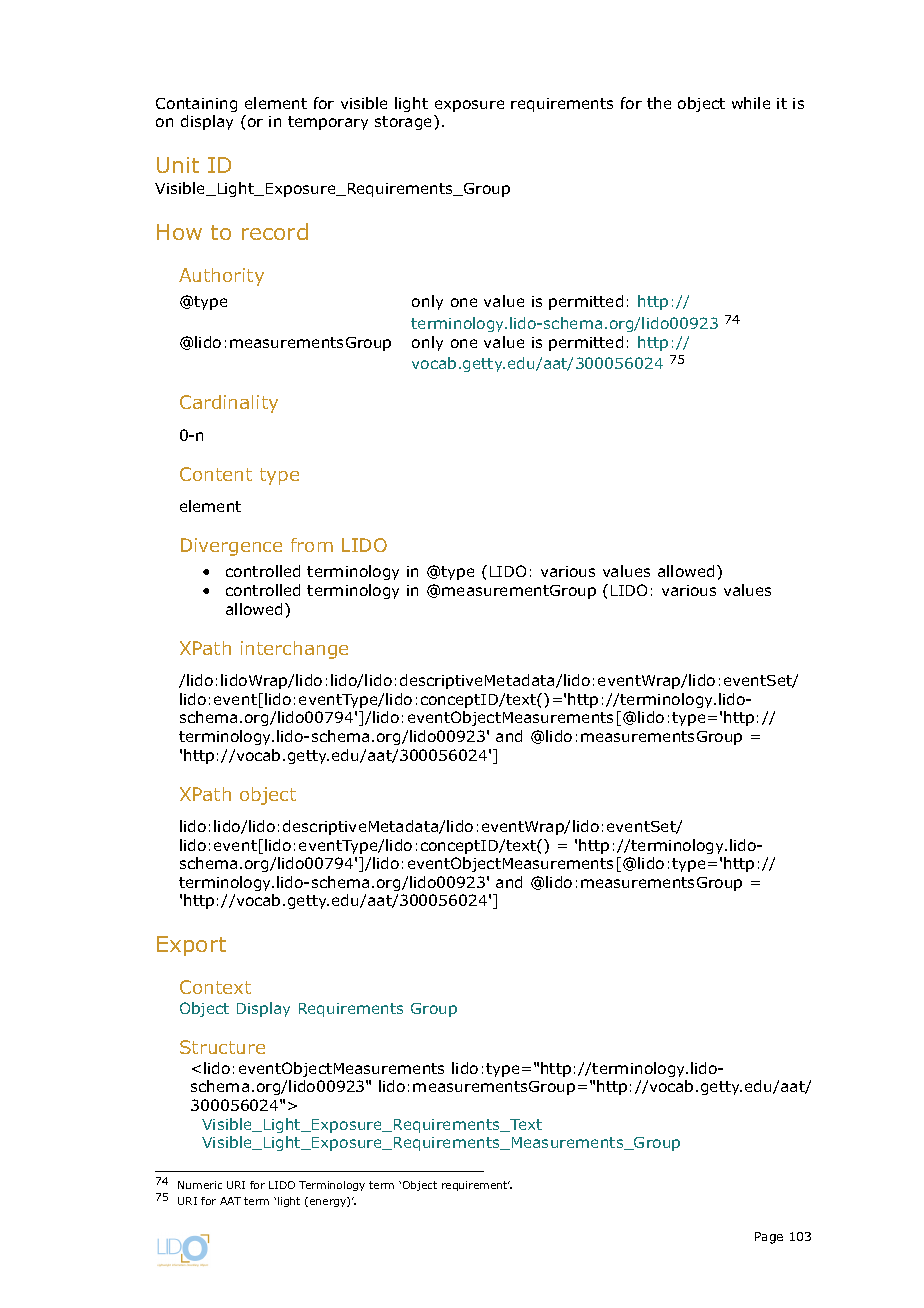 The width and height of the document is (924, 1308). I want to click on while, so click(751, 103).
